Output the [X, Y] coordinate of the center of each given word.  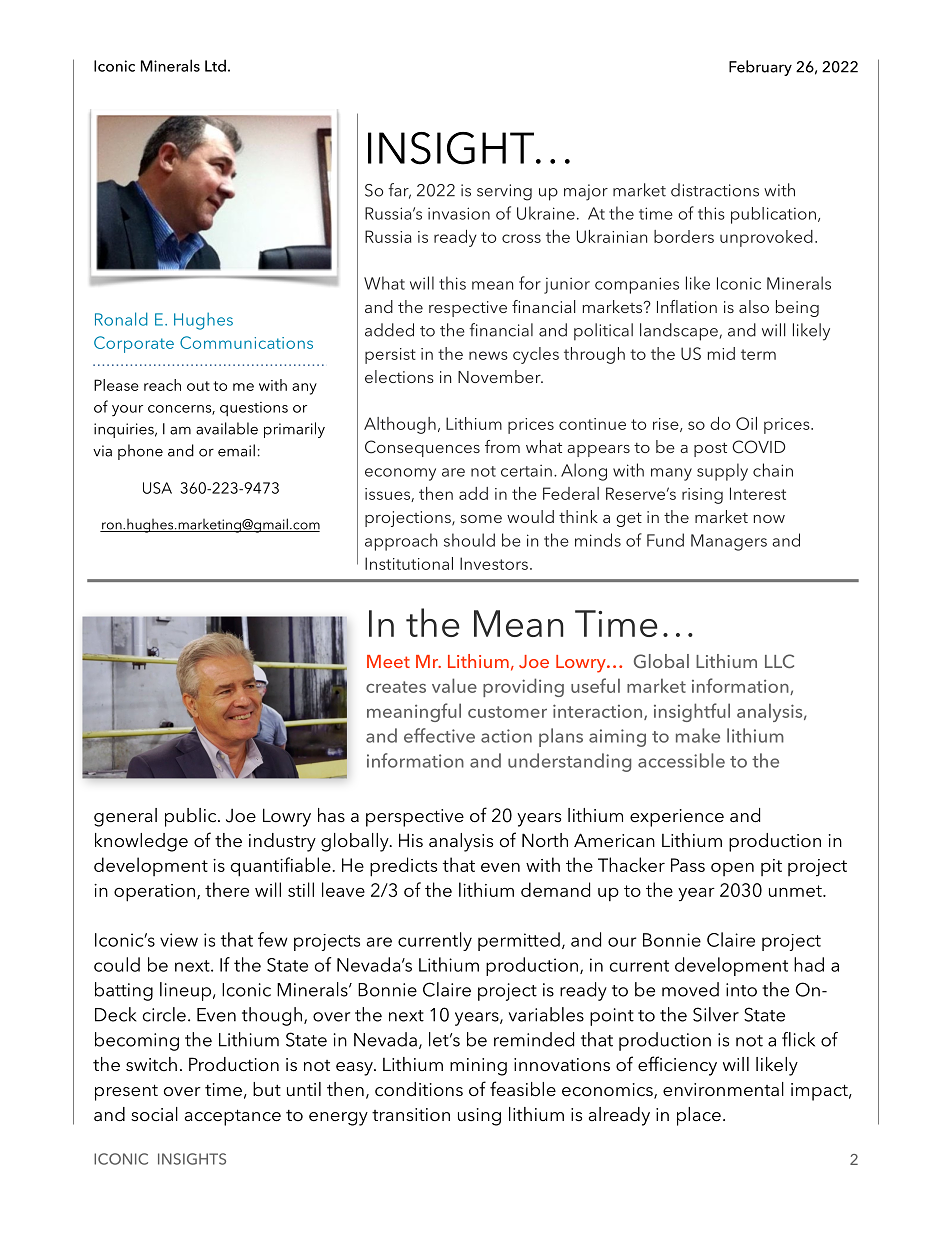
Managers [729, 542]
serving [504, 192]
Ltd [215, 65]
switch [151, 1064]
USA [157, 488]
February [760, 68]
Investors [494, 563]
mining [478, 1067]
